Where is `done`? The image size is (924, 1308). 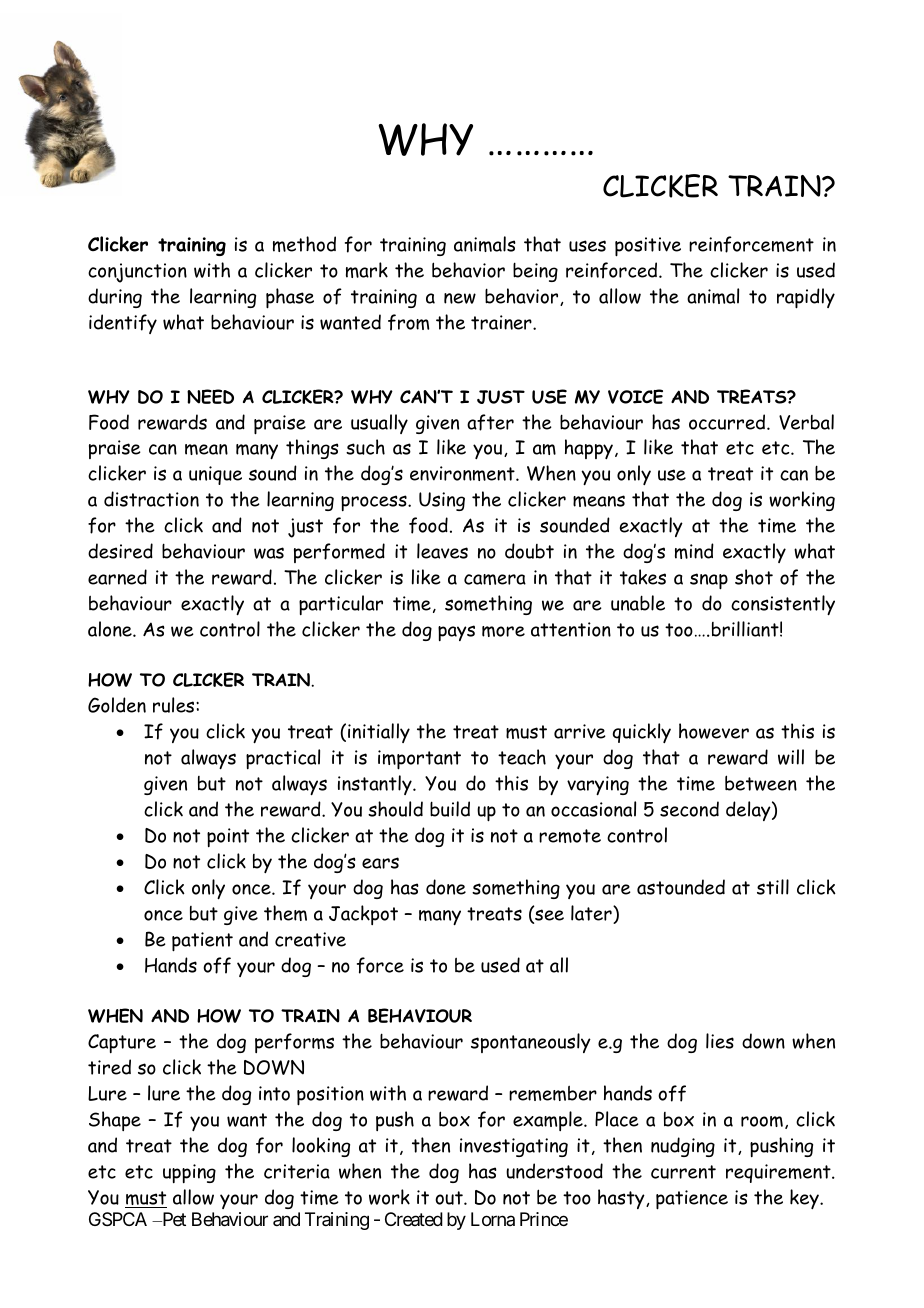 done is located at coordinates (446, 887).
